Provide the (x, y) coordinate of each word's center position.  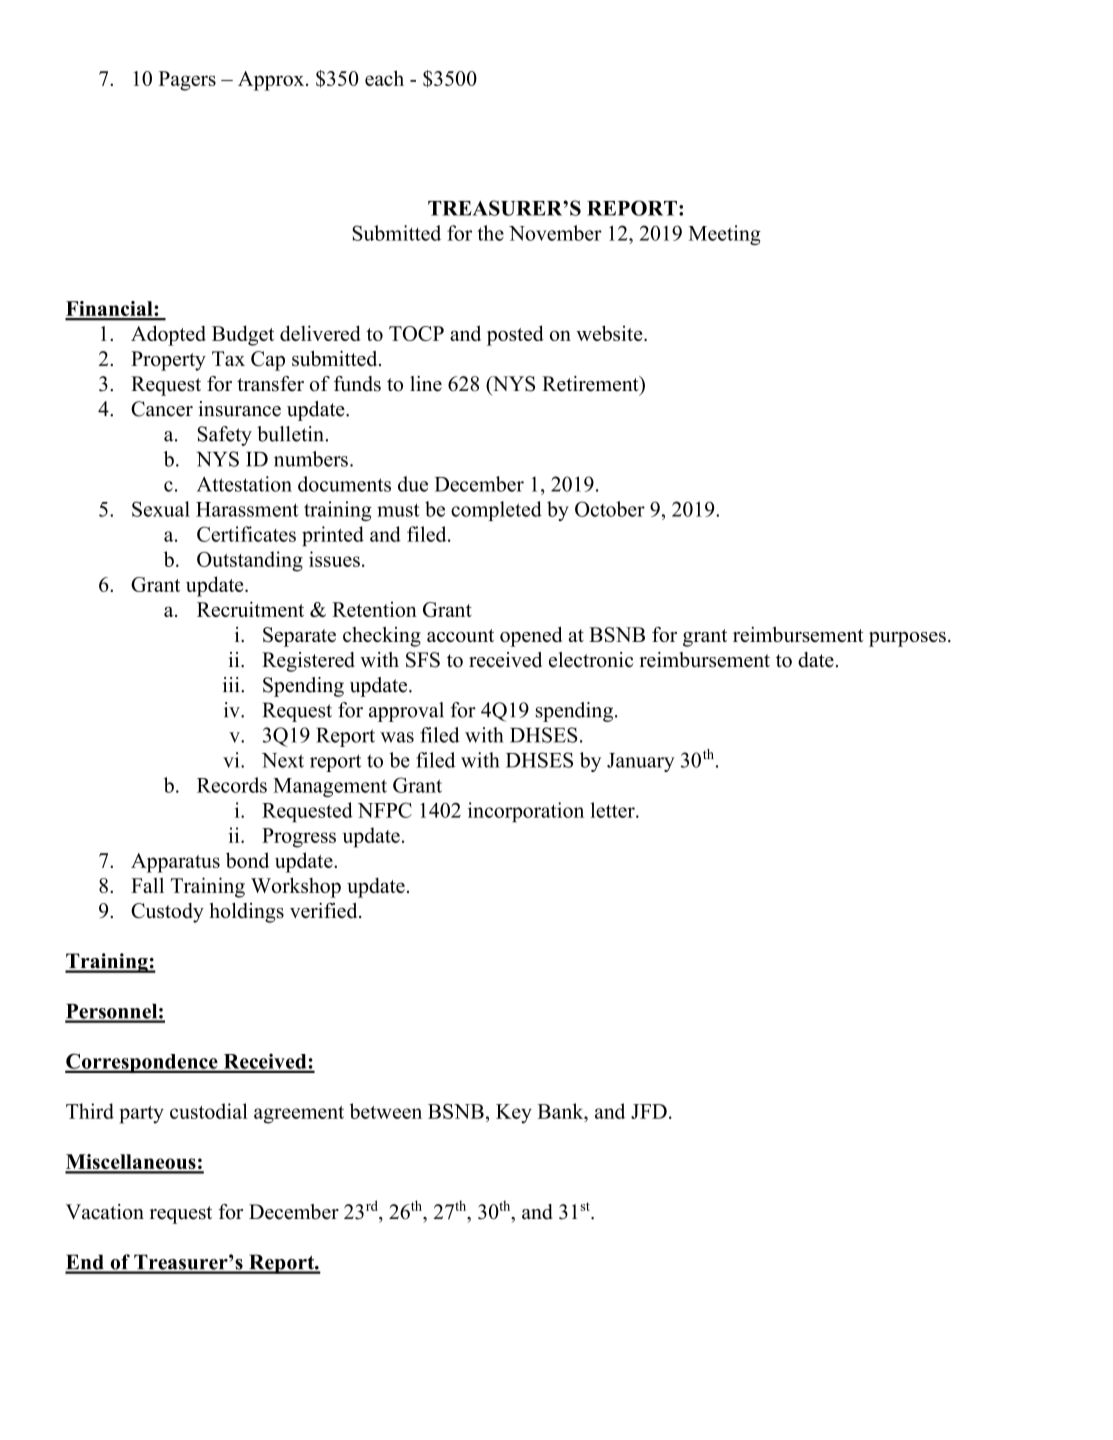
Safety (224, 436)
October (610, 509)
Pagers (187, 81)
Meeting (724, 235)
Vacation (105, 1212)
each (384, 78)
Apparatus (175, 863)
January (641, 762)
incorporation (526, 812)
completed (496, 511)
